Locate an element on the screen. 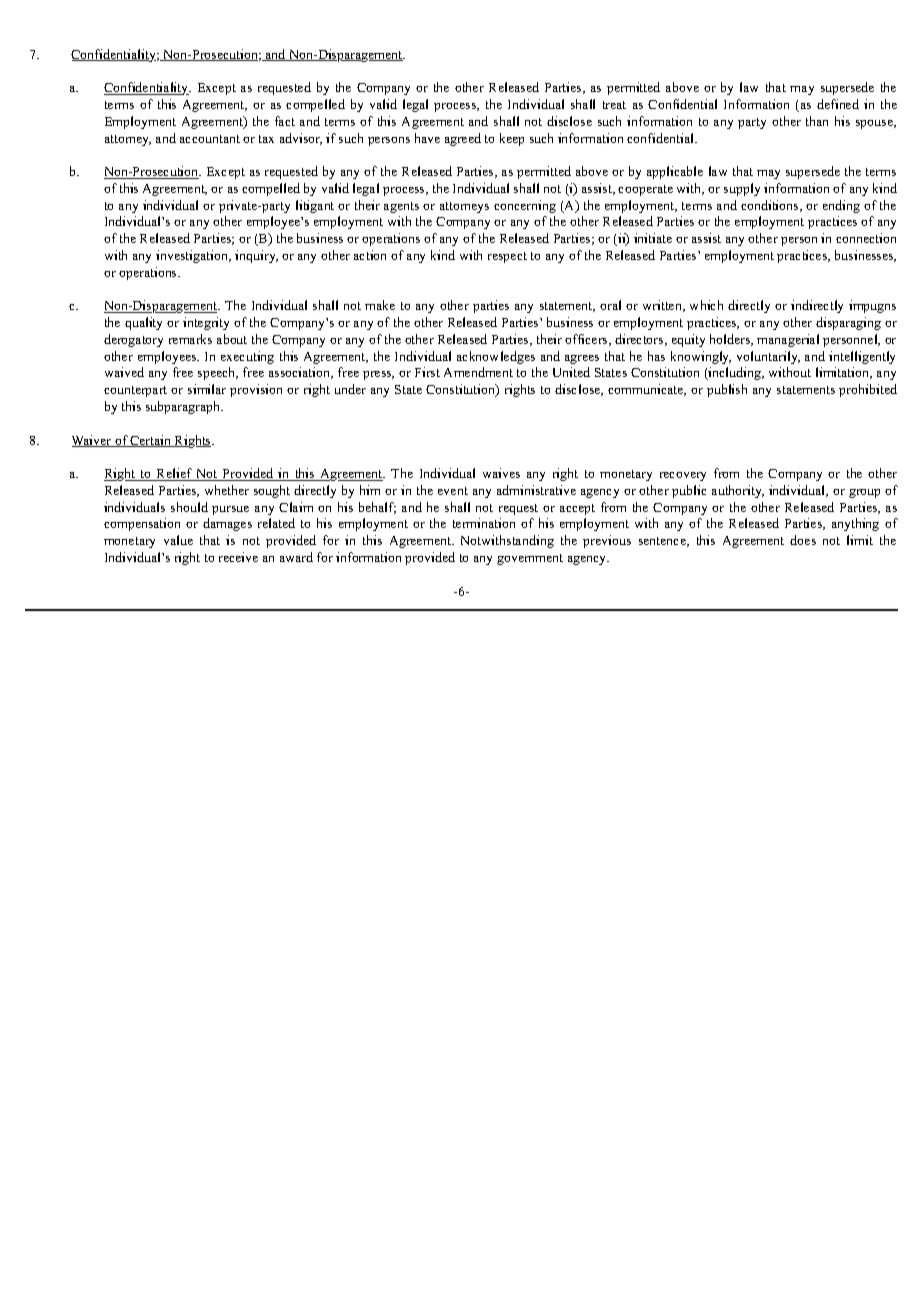 The image size is (924, 1308). respect is located at coordinates (507, 257).
